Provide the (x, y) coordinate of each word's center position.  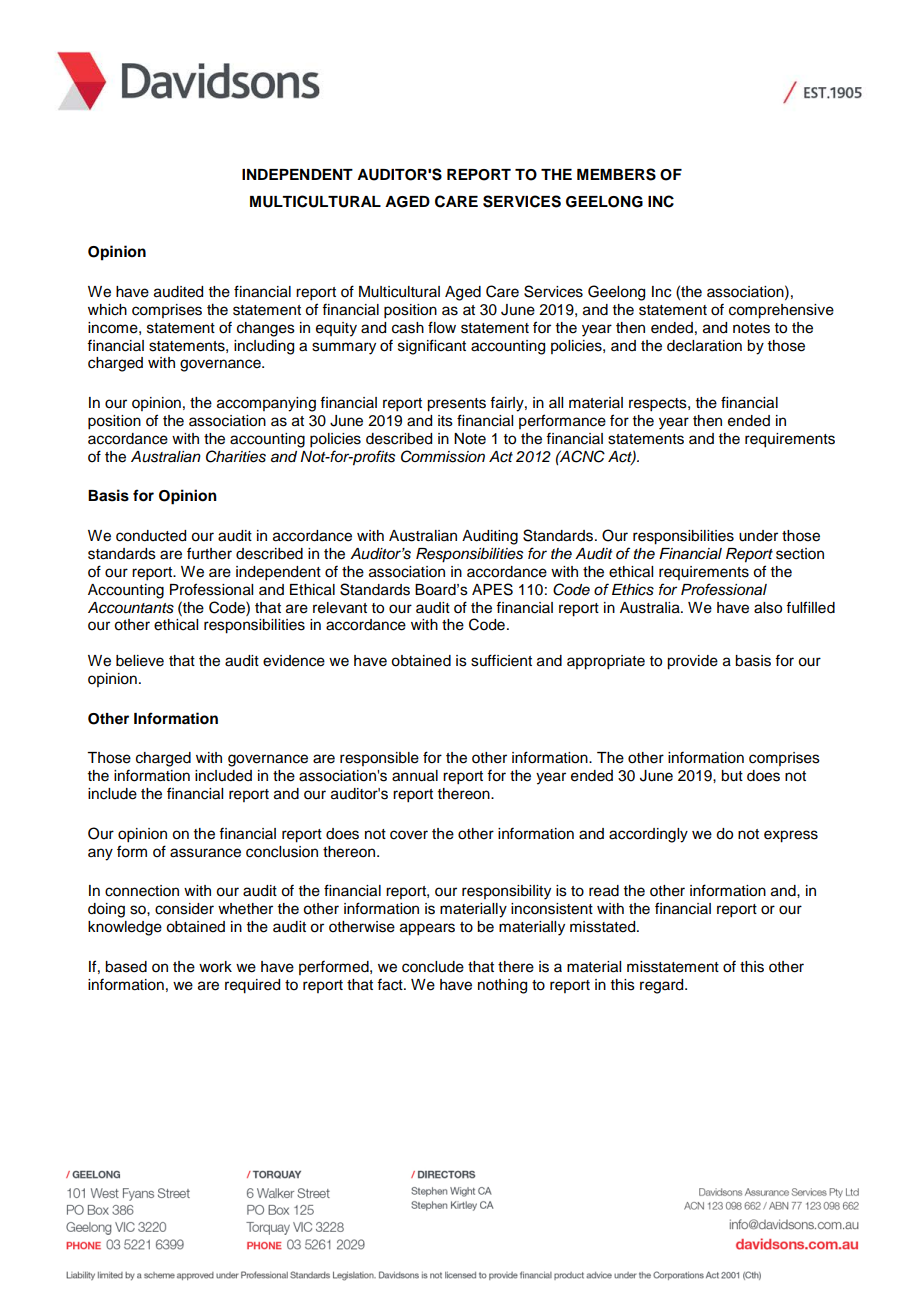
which (107, 310)
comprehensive (781, 311)
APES (492, 589)
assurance (205, 853)
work (215, 967)
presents (456, 405)
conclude (433, 967)
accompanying (266, 404)
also (768, 608)
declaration (704, 346)
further (209, 553)
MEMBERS (616, 174)
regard (663, 986)
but (732, 776)
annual (415, 776)
